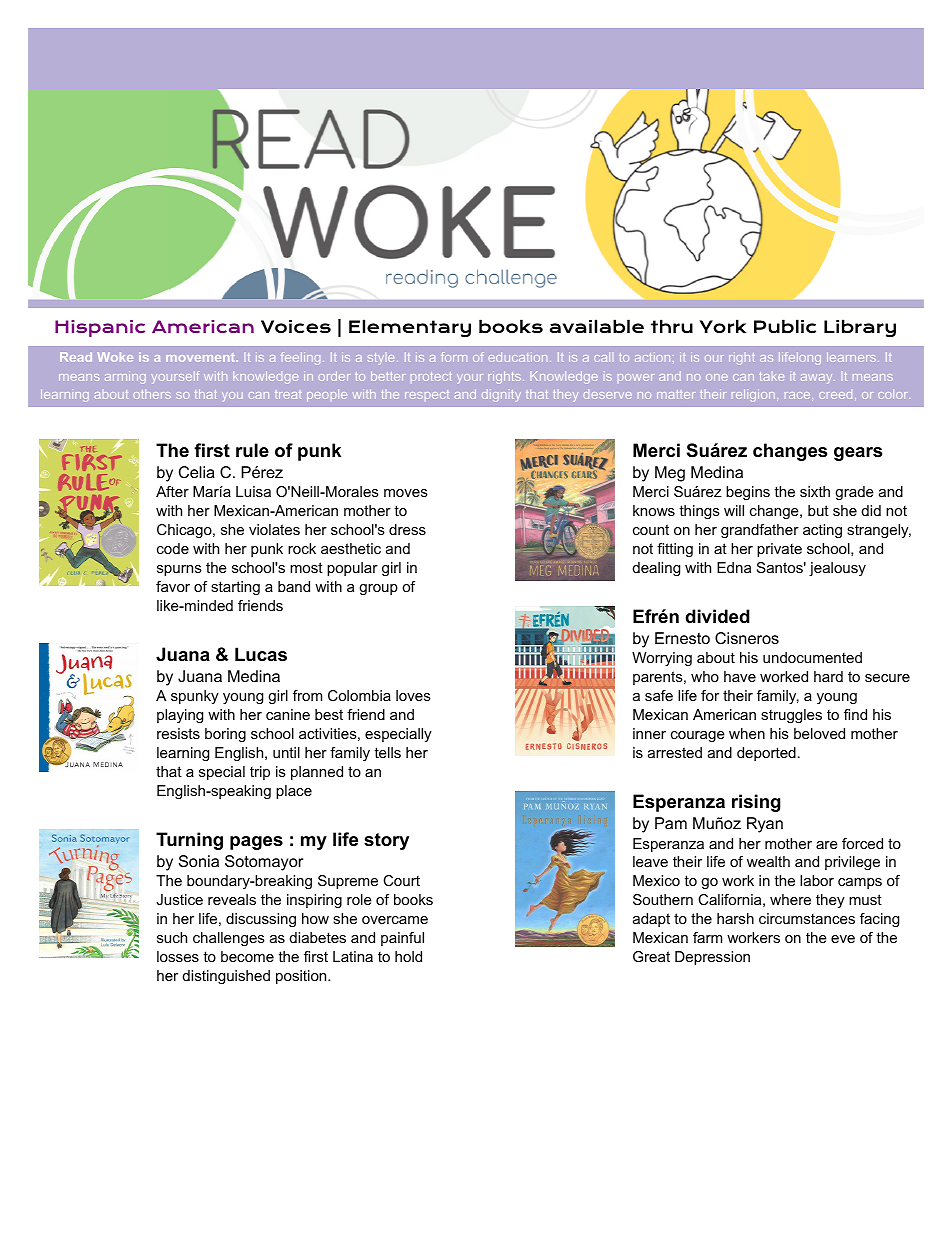  What do you see at coordinates (454, 357) in the screenshot?
I see `form` at bounding box center [454, 357].
